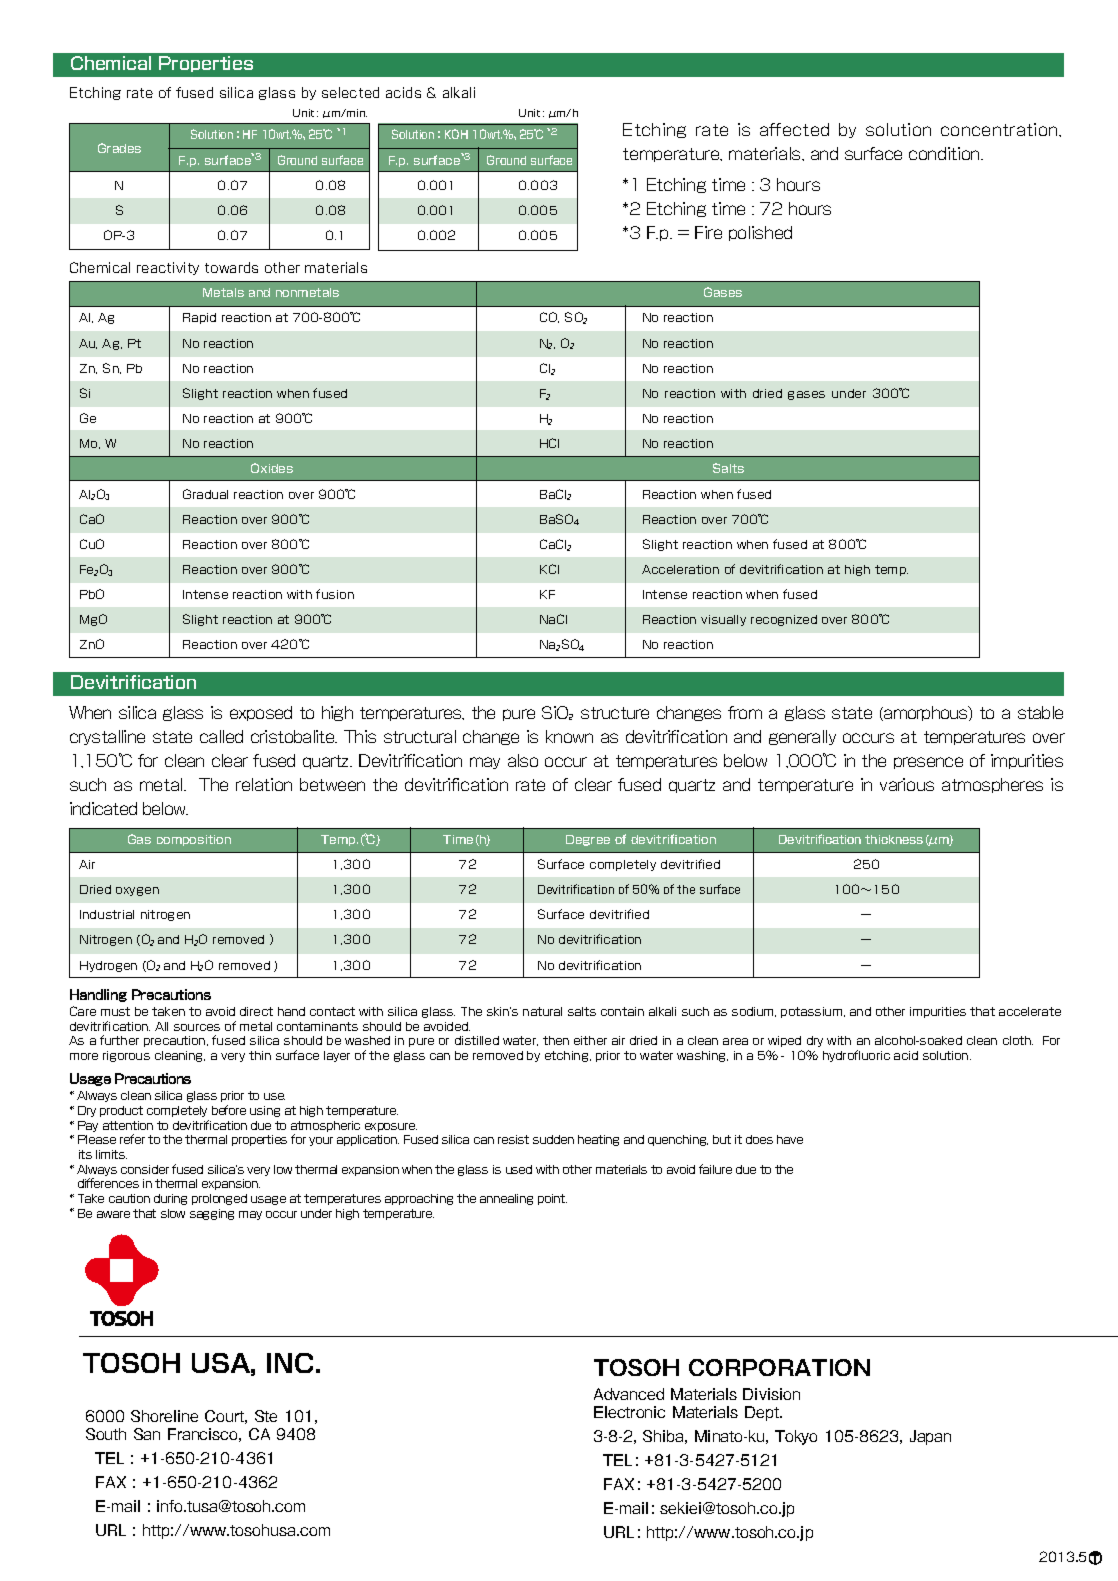 The width and height of the document is (1118, 1581). What do you see at coordinates (930, 1437) in the document?
I see `Japan` at bounding box center [930, 1437].
